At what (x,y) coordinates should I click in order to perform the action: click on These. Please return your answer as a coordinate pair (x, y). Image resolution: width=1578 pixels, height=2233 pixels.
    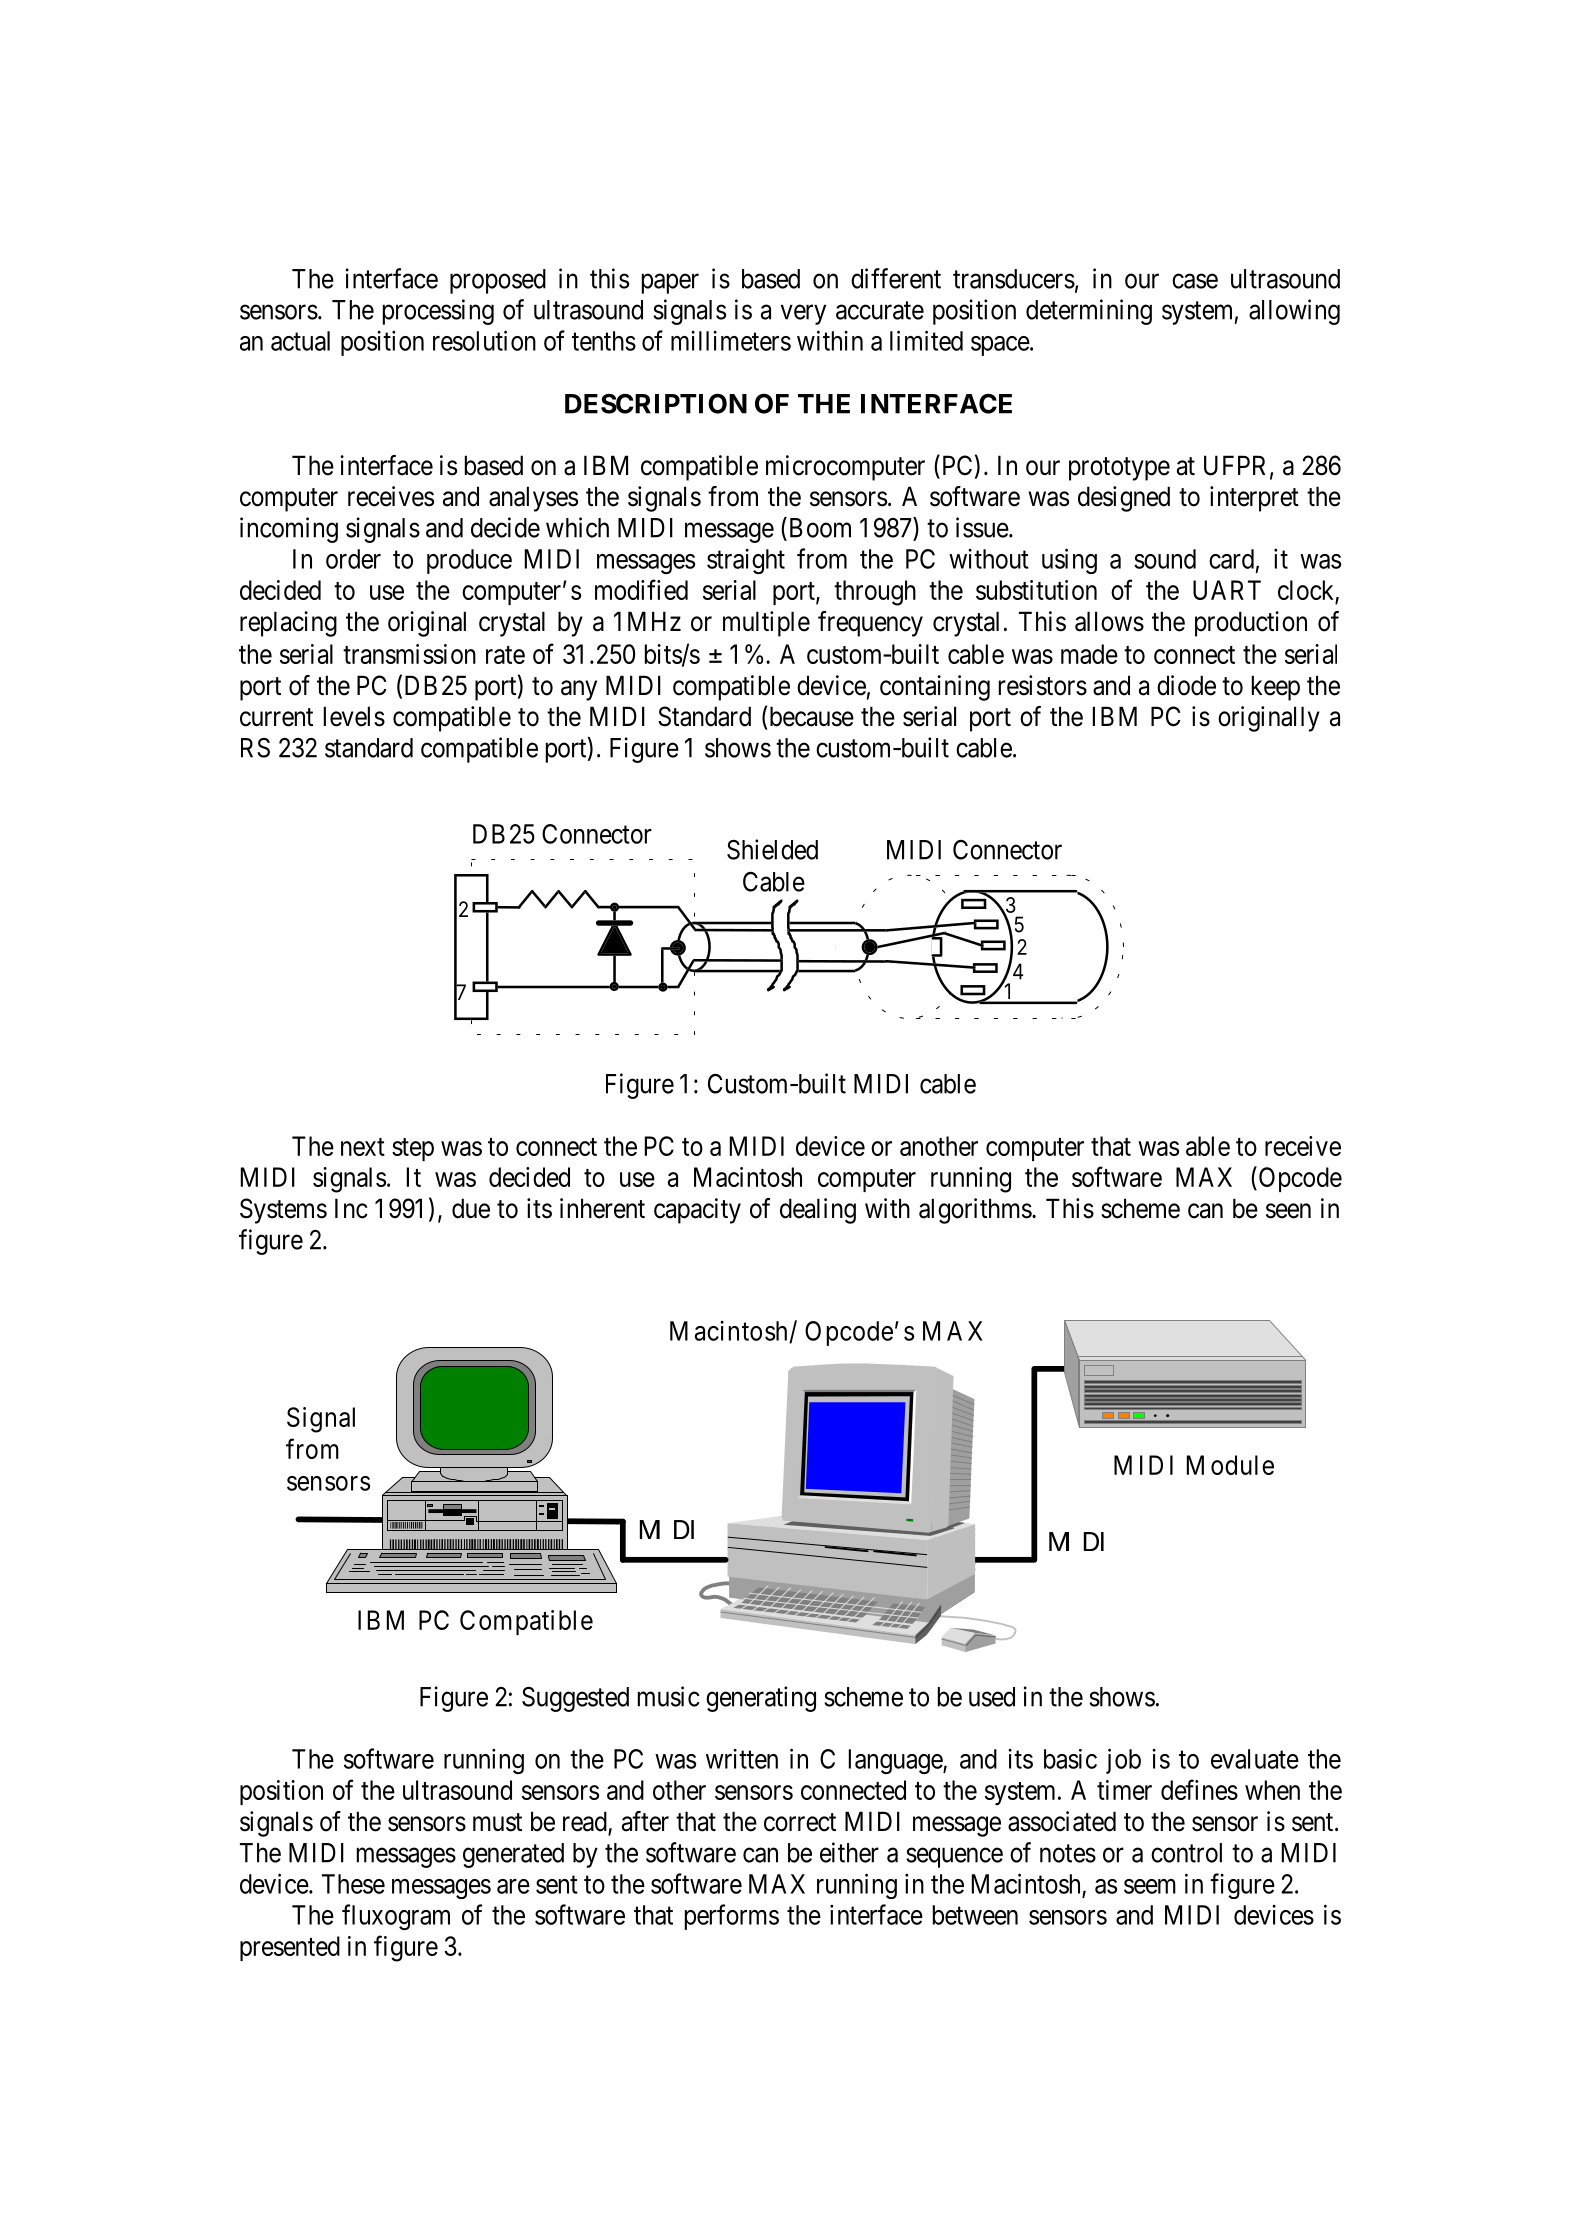
    Looking at the image, I should click on (353, 1884).
